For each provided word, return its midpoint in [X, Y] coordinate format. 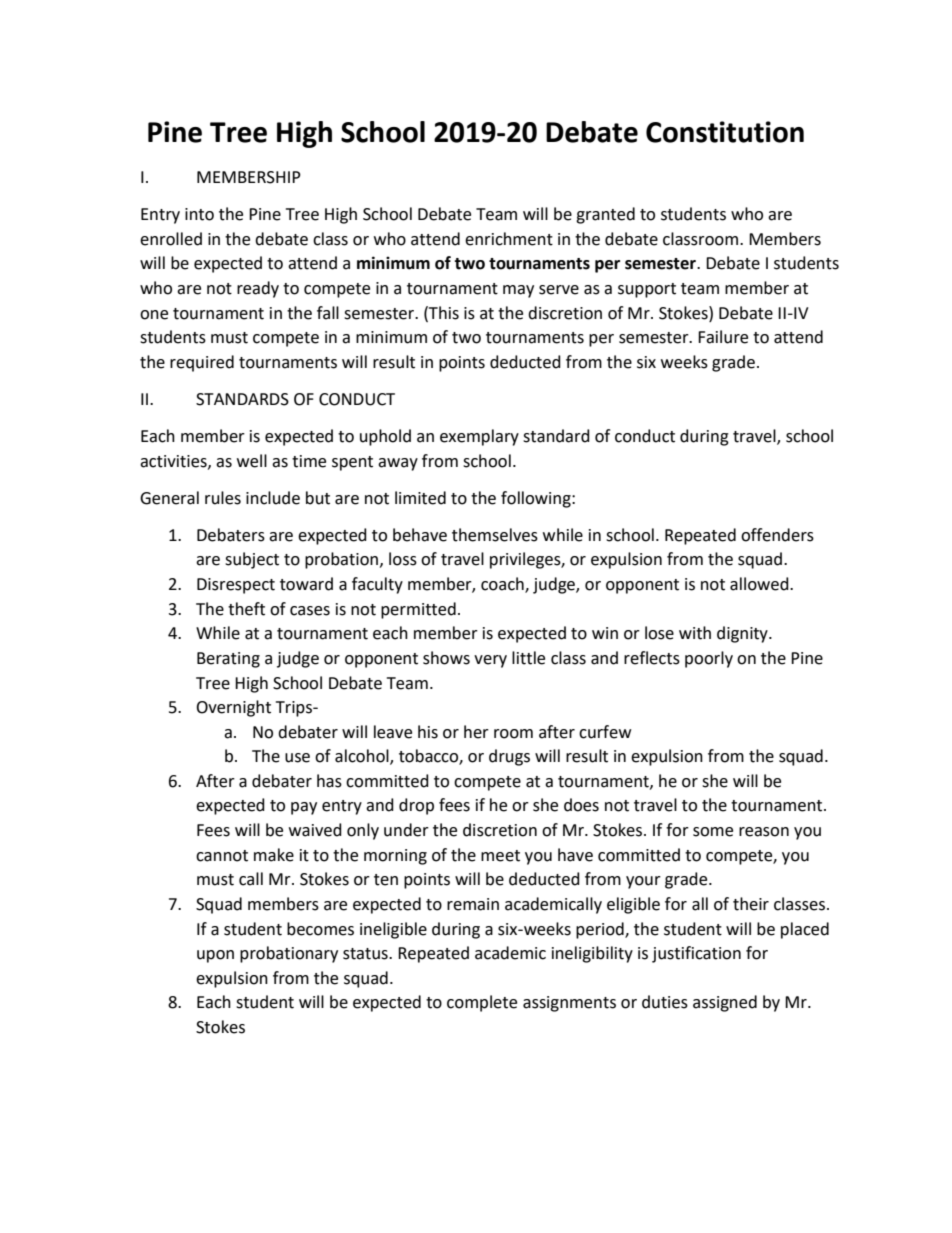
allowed [760, 584]
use [297, 758]
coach [503, 585]
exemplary [479, 437]
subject [252, 560]
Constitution [725, 132]
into [199, 214]
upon [215, 956]
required [202, 363]
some [713, 832]
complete [482, 1003]
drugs [509, 757]
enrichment [509, 239]
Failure [723, 337]
